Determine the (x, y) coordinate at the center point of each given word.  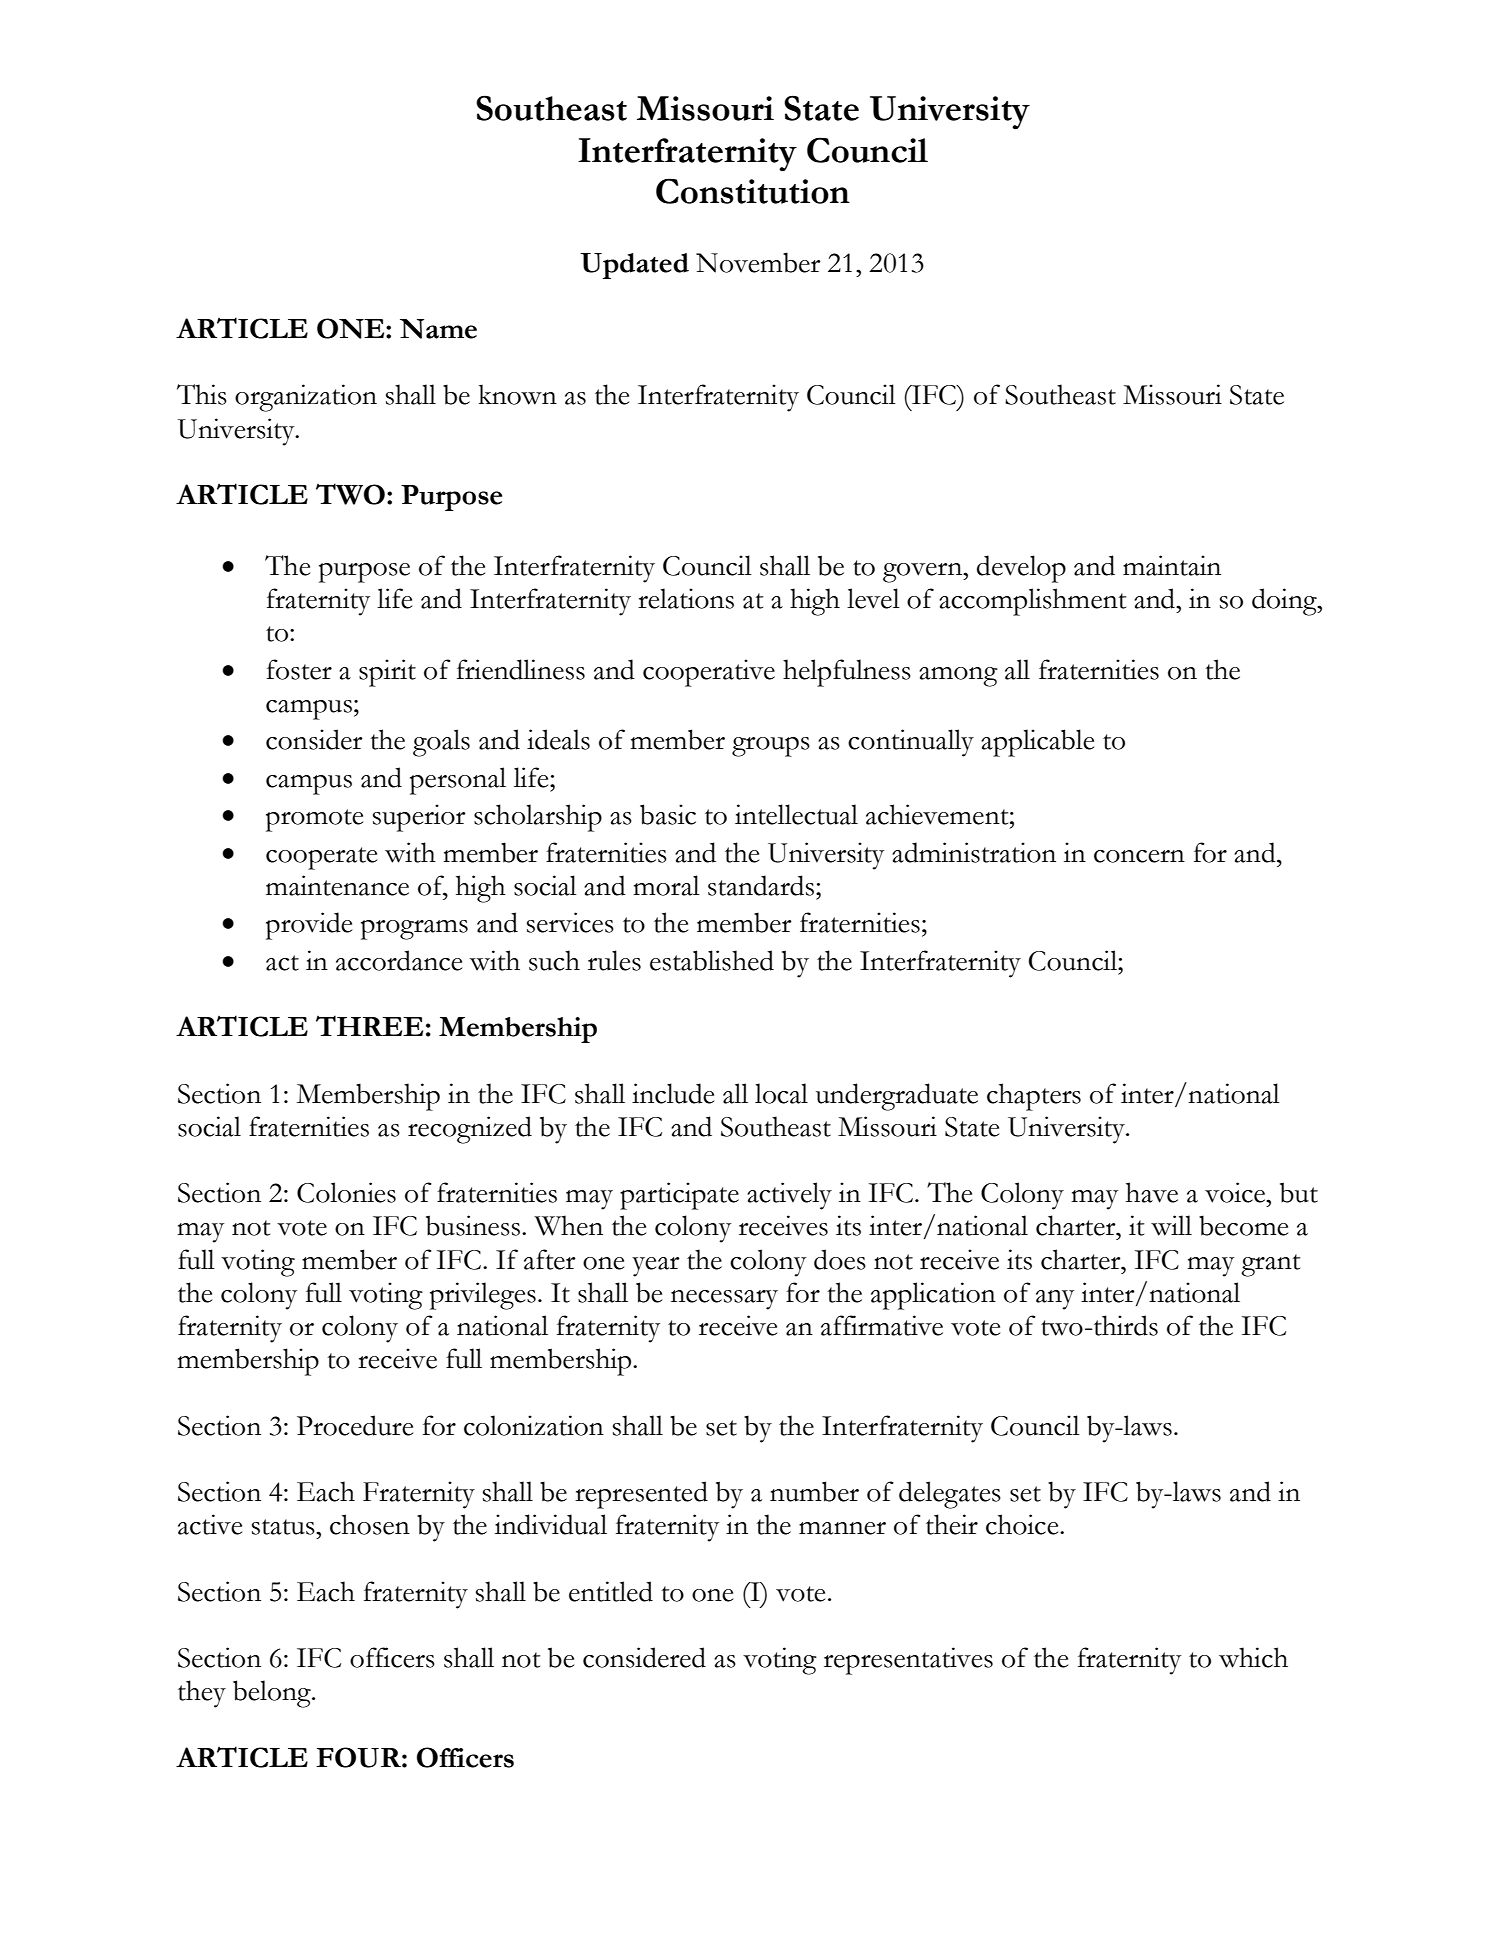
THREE (369, 1025)
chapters (1034, 1097)
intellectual (796, 814)
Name (438, 329)
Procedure (355, 1425)
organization (306, 398)
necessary (724, 1300)
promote (314, 820)
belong (273, 1694)
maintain (1172, 565)
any (1055, 1300)
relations (686, 598)
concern (1139, 856)
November (758, 262)
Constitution (753, 191)
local (781, 1093)
